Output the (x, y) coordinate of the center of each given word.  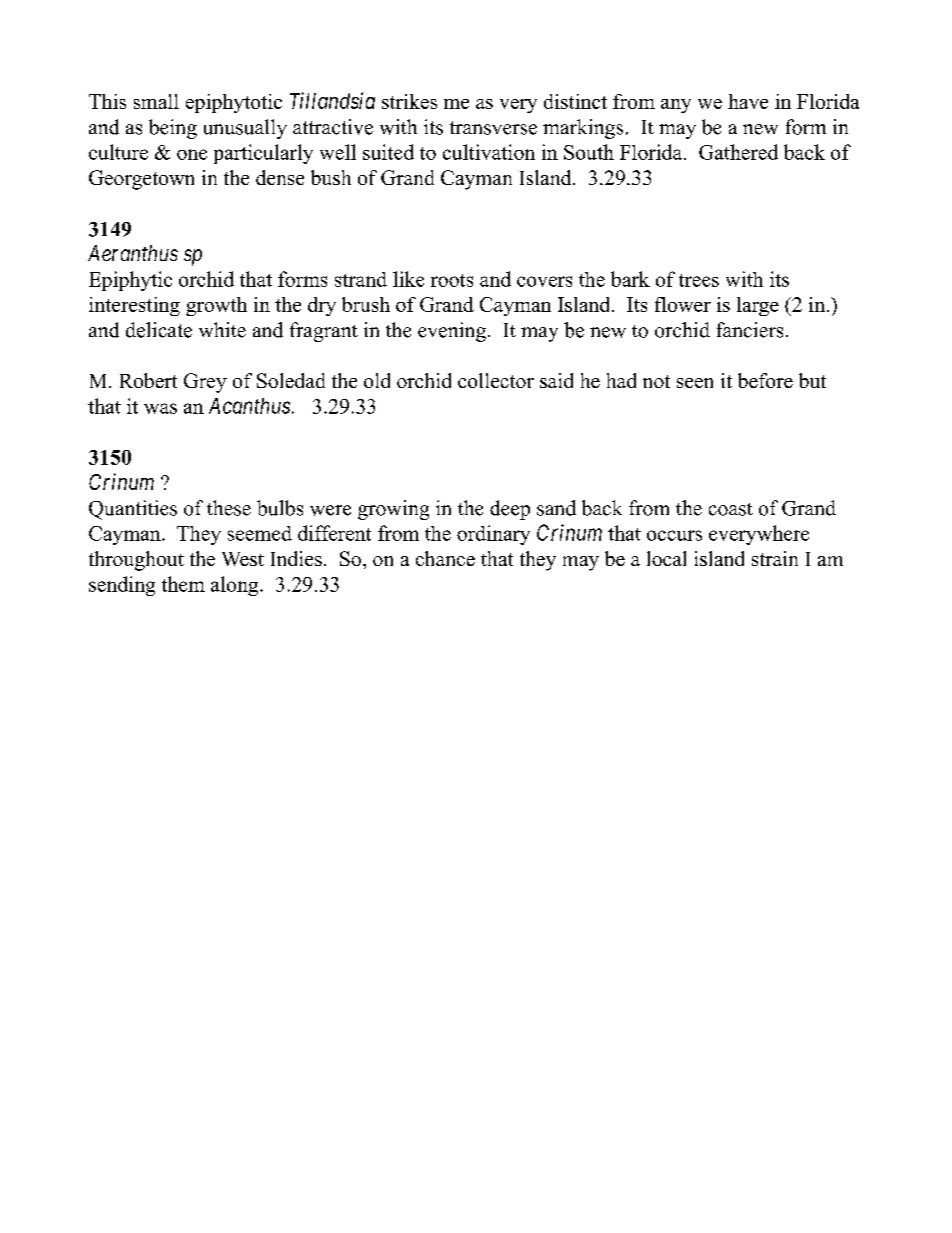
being (173, 129)
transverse (493, 128)
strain (775, 558)
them (183, 584)
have (748, 101)
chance (445, 558)
